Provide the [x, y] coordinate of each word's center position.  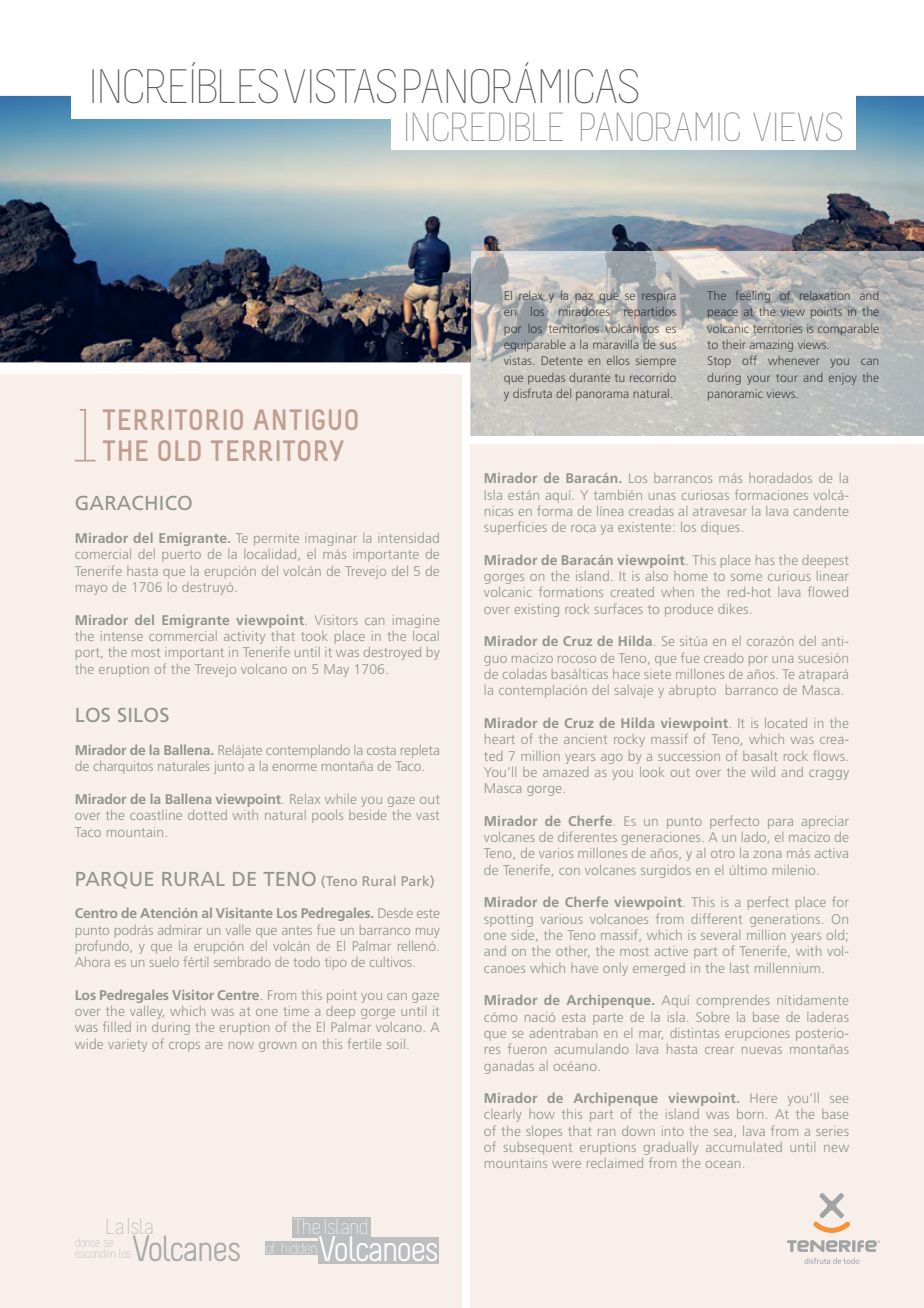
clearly [503, 1115]
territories [778, 328]
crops [184, 1047]
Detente [562, 360]
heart [500, 739]
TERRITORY [277, 450]
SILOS [143, 715]
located [786, 723]
